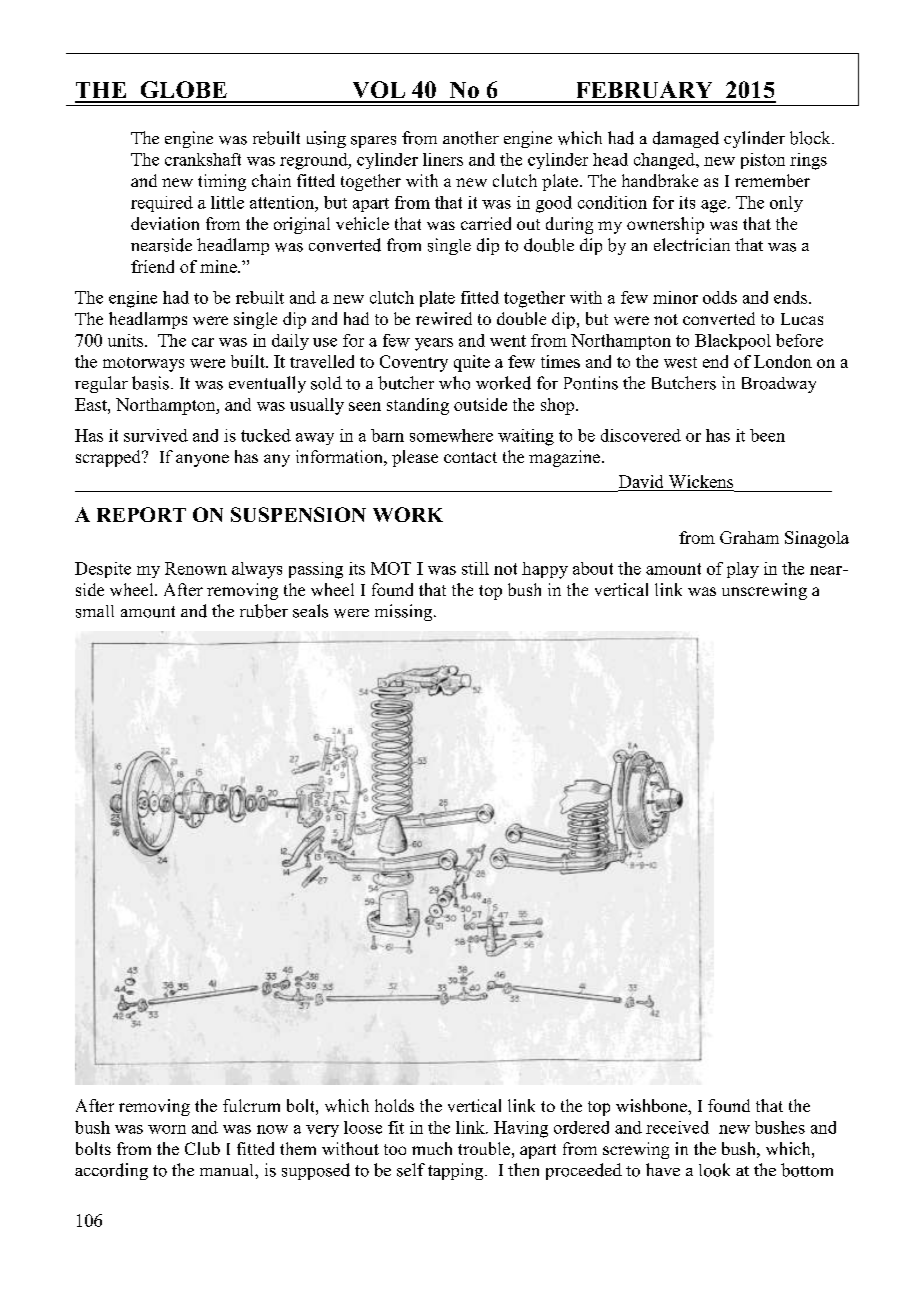  I want to click on liners, so click(443, 159).
